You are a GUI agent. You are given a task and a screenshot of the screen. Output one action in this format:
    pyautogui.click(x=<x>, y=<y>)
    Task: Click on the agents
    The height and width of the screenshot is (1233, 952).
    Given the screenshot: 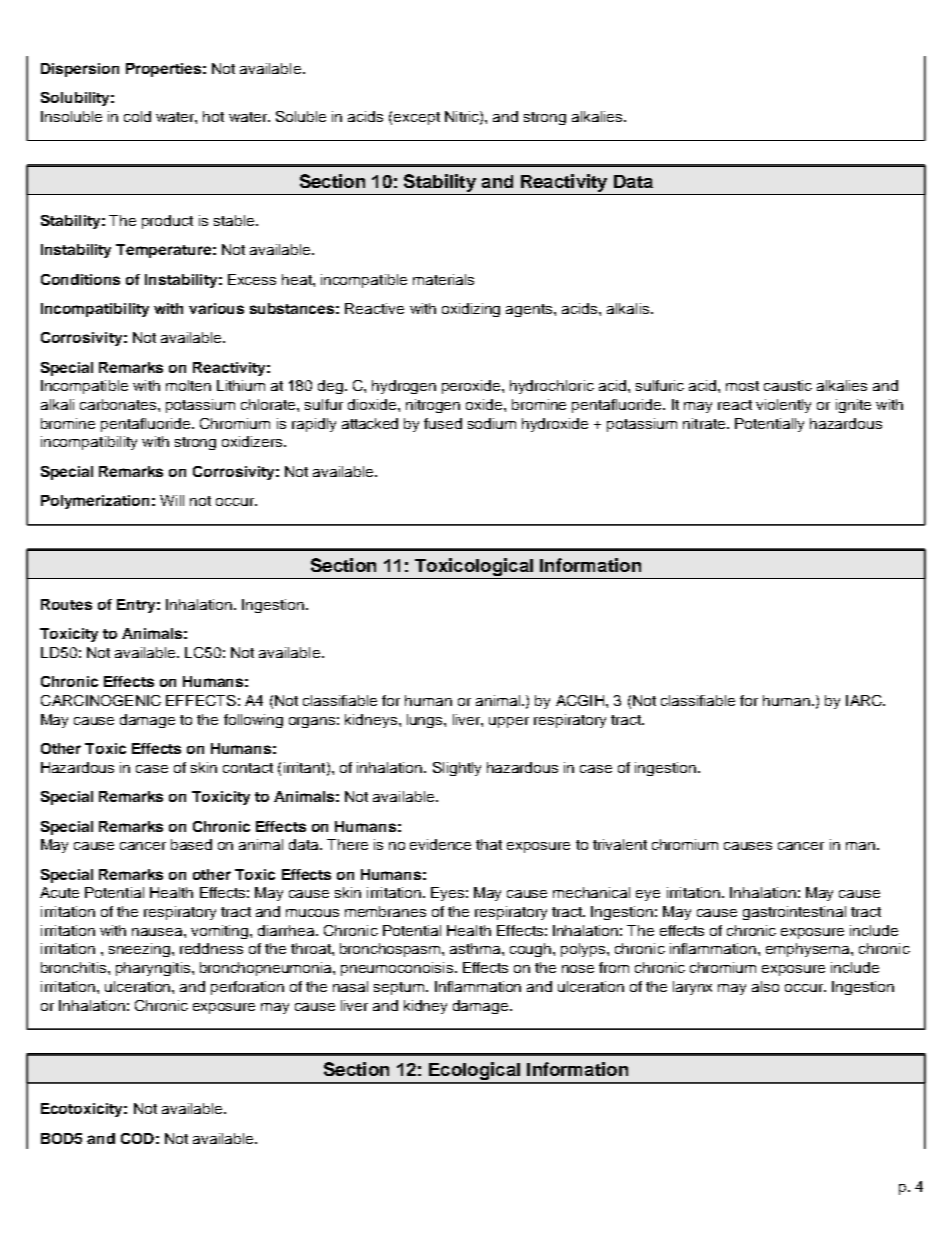 What is the action you would take?
    pyautogui.click(x=530, y=310)
